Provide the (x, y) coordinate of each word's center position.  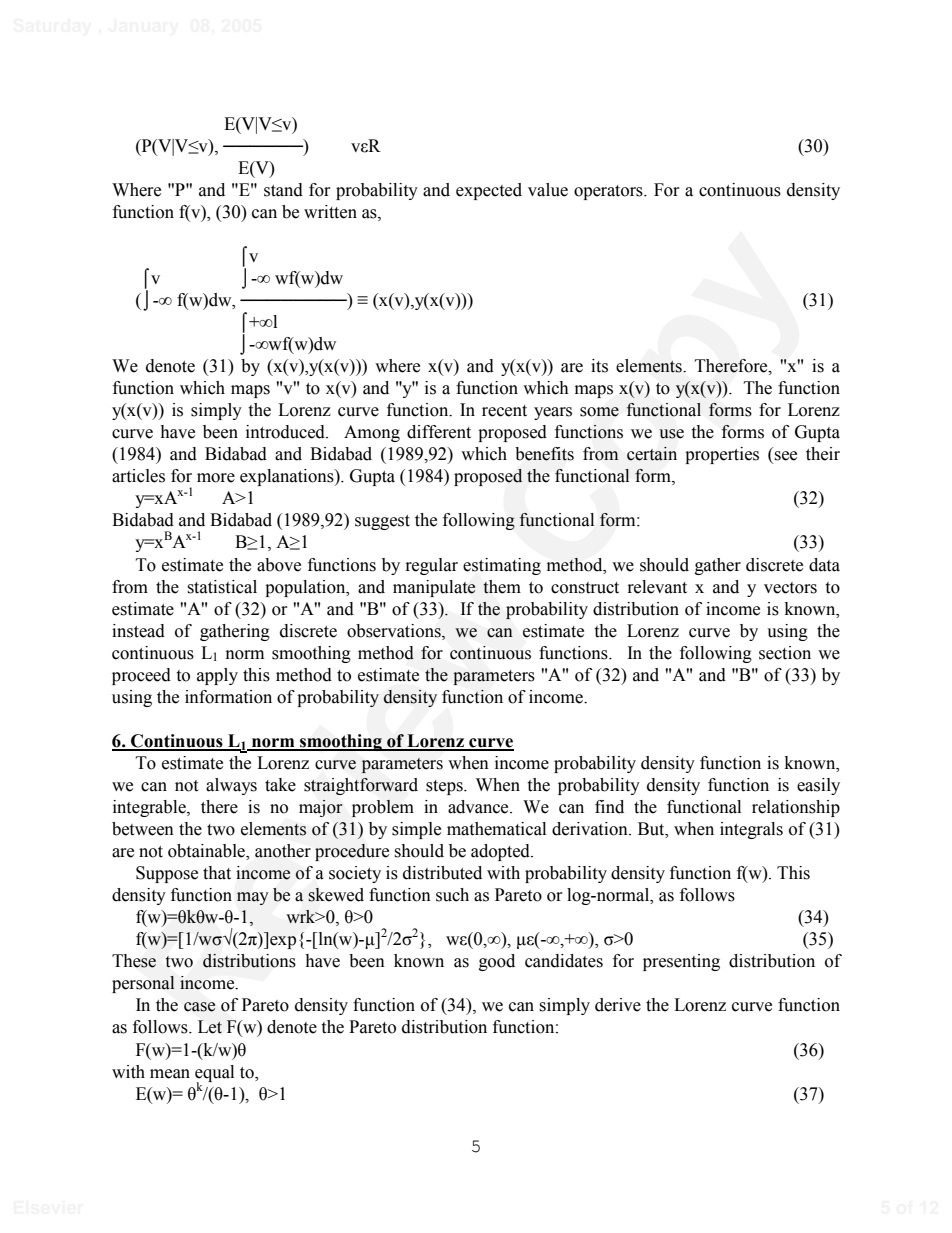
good (497, 962)
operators (609, 192)
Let (210, 1027)
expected (489, 191)
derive (618, 1005)
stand (283, 190)
